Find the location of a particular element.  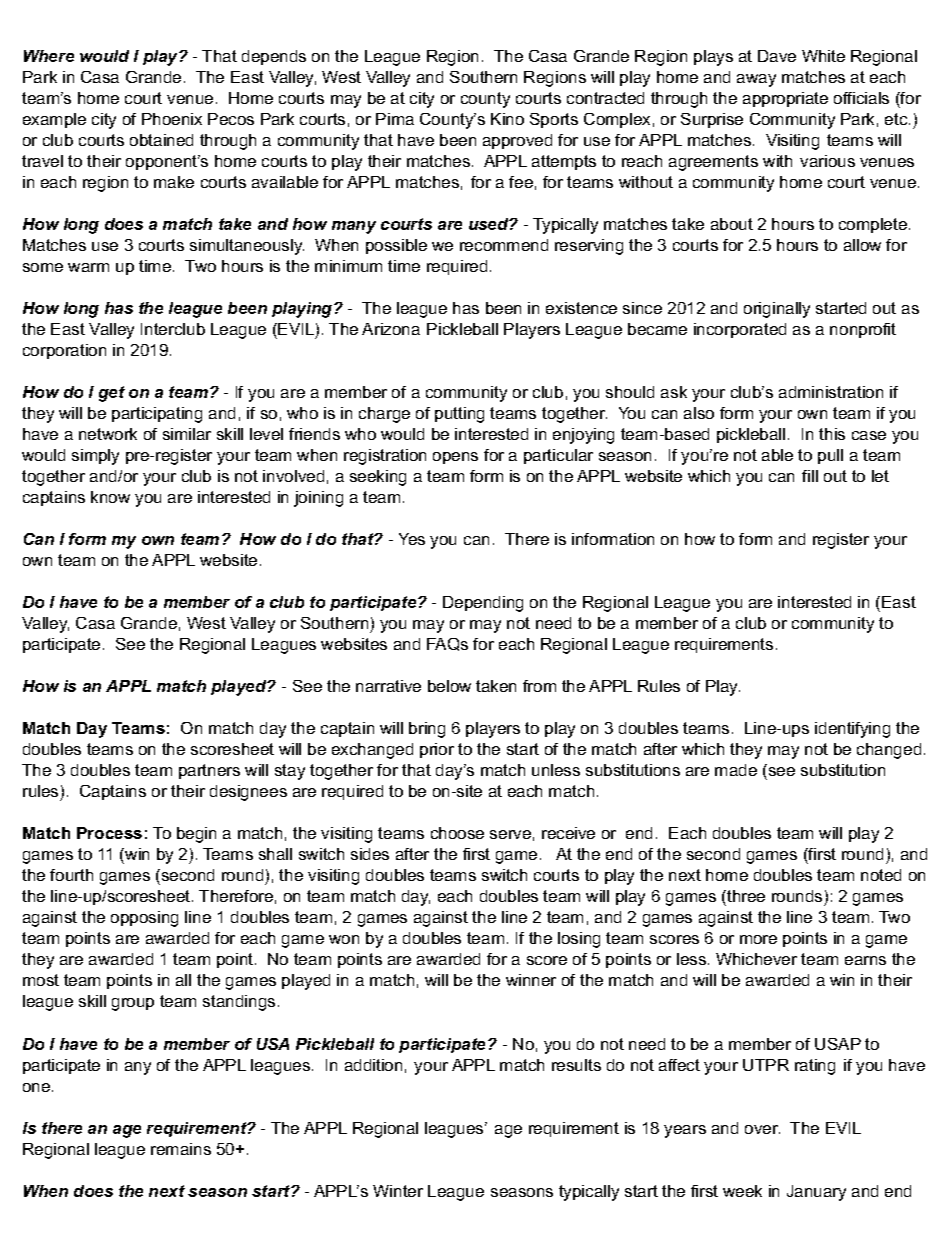

network is located at coordinates (108, 434).
